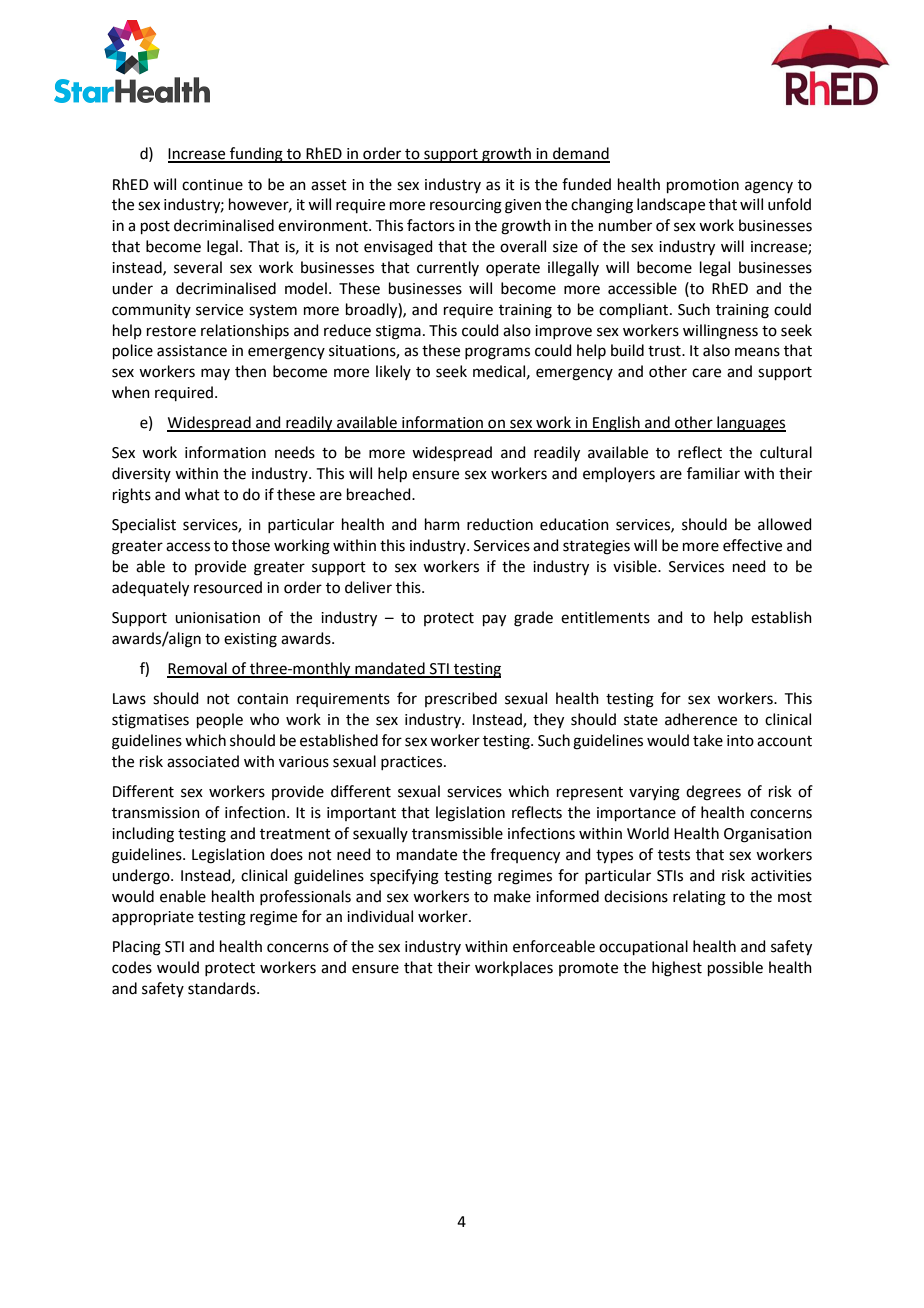  Describe the element at coordinates (442, 524) in the document. I see `harm` at that location.
